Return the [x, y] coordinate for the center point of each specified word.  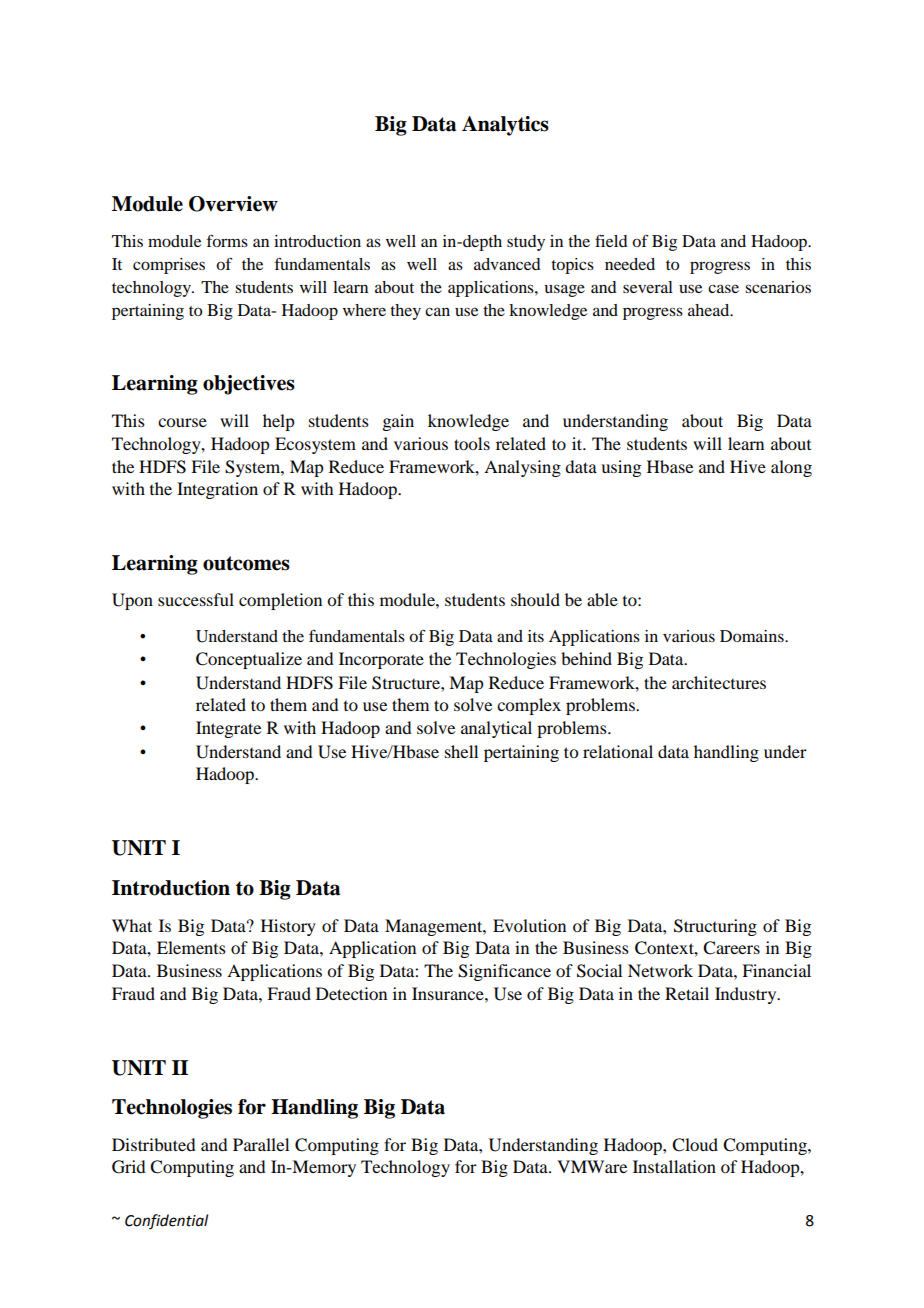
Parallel [261, 1144]
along [791, 468]
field [611, 241]
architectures [719, 682]
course [182, 422]
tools [472, 443]
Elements [191, 947]
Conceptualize [249, 660]
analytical [496, 729]
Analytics [505, 126]
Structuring [715, 927]
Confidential [166, 1221]
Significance [504, 972]
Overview [233, 204]
